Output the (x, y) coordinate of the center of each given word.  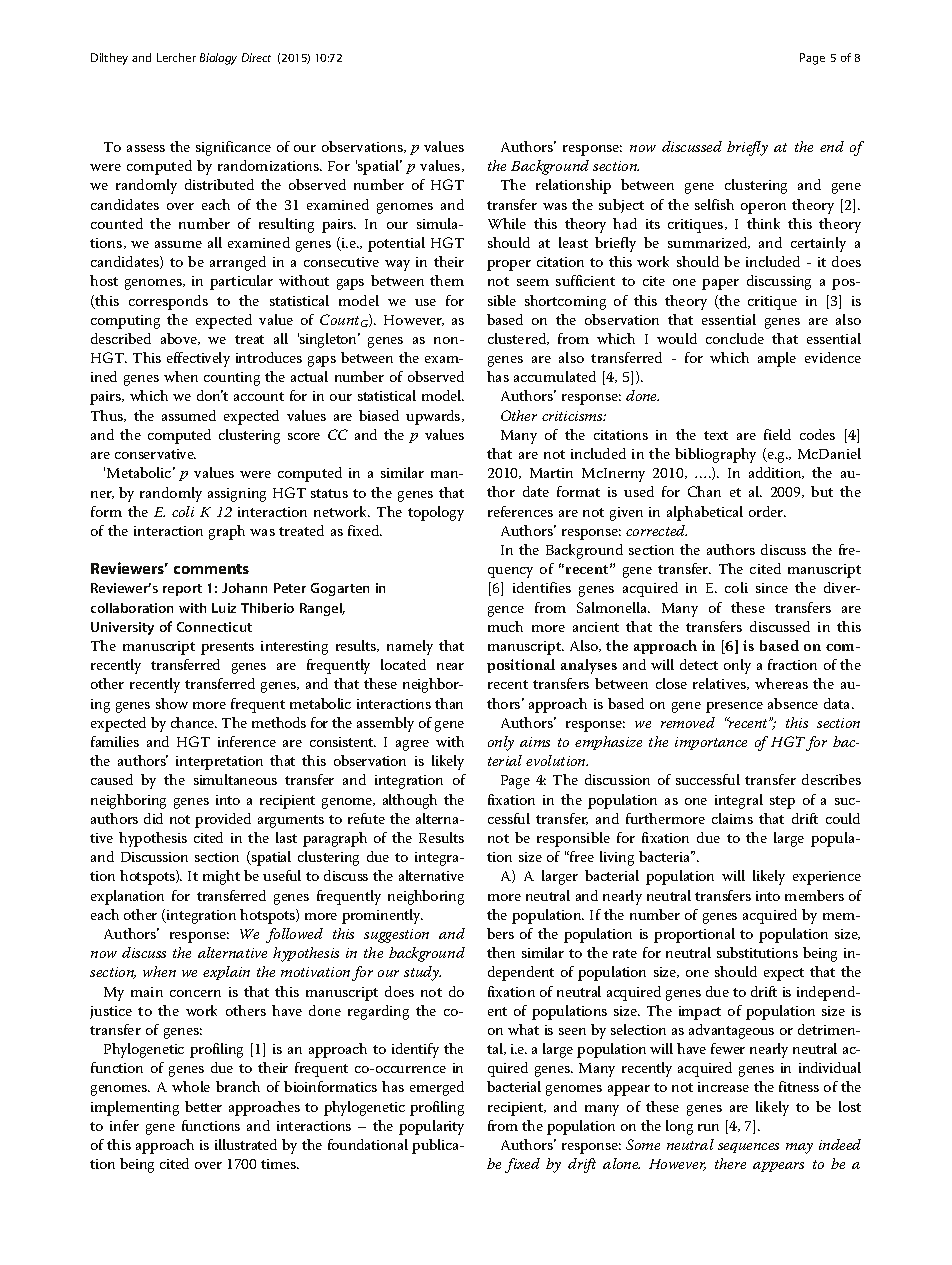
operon (763, 208)
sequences (748, 1148)
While (507, 223)
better (203, 1106)
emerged (437, 1088)
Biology (218, 59)
